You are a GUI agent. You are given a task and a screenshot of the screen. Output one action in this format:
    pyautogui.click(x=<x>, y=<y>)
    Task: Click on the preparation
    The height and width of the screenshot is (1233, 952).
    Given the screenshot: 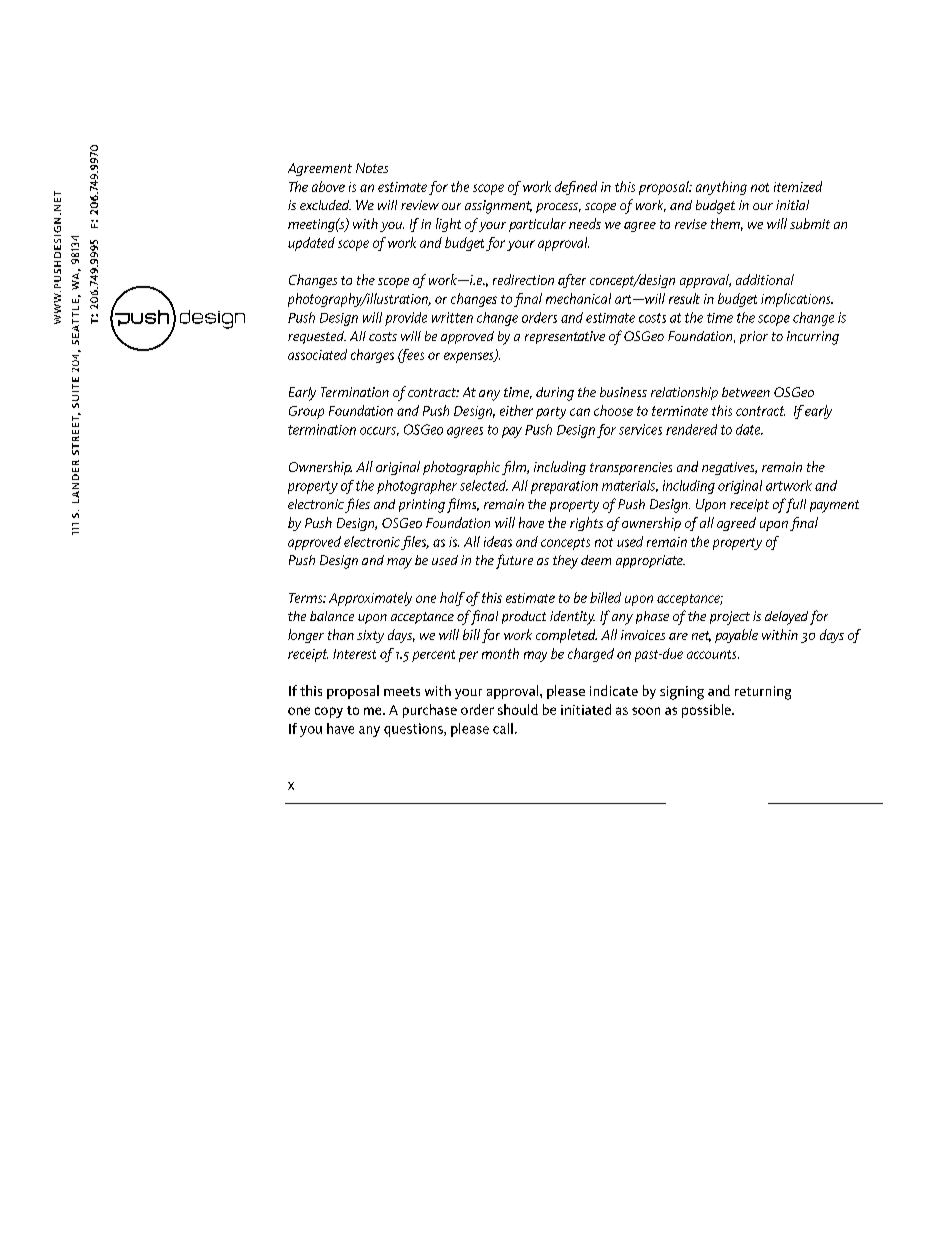 What is the action you would take?
    pyautogui.click(x=564, y=487)
